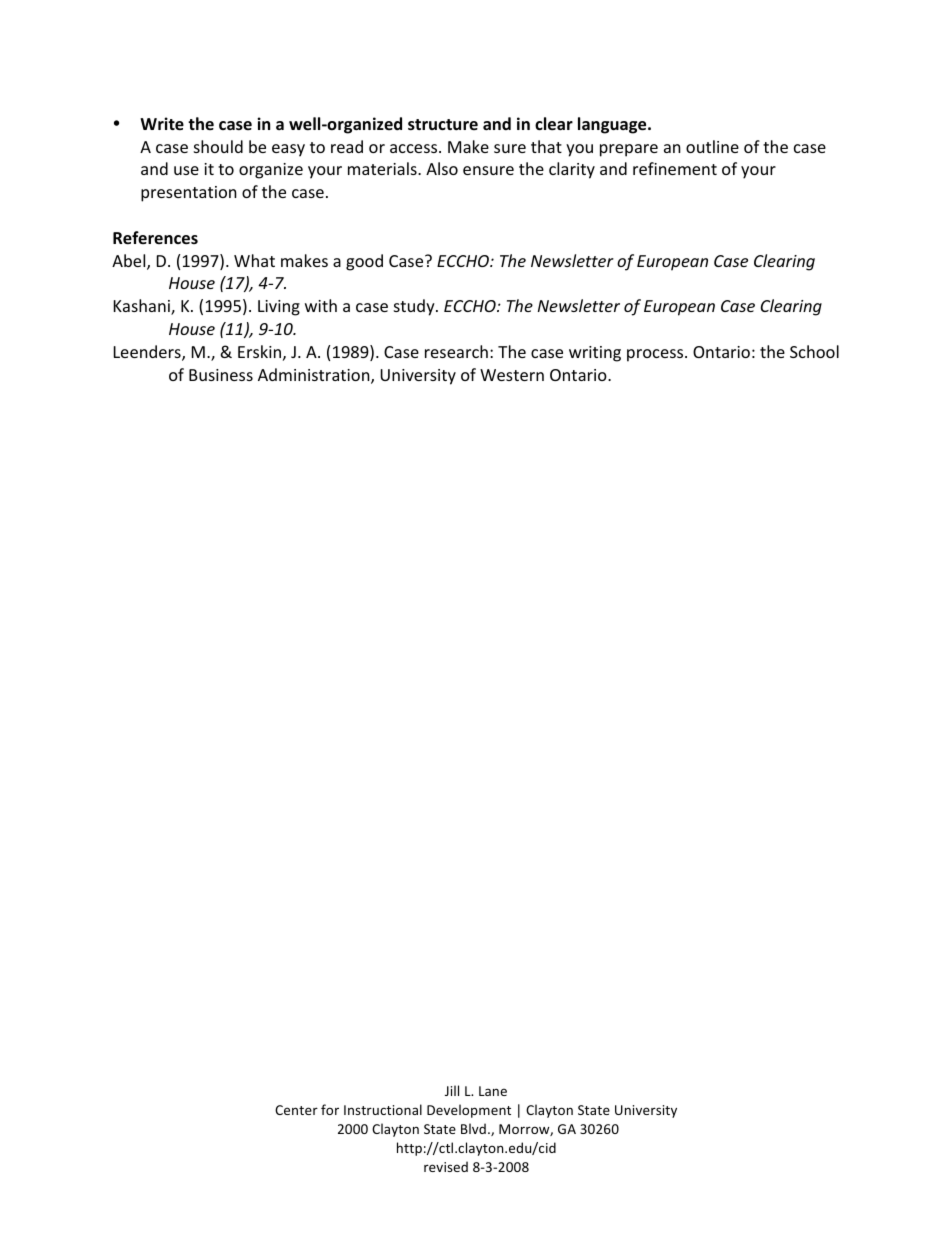 This screenshot has height=1233, width=952. What do you see at coordinates (493, 1091) in the screenshot?
I see `Lane` at bounding box center [493, 1091].
